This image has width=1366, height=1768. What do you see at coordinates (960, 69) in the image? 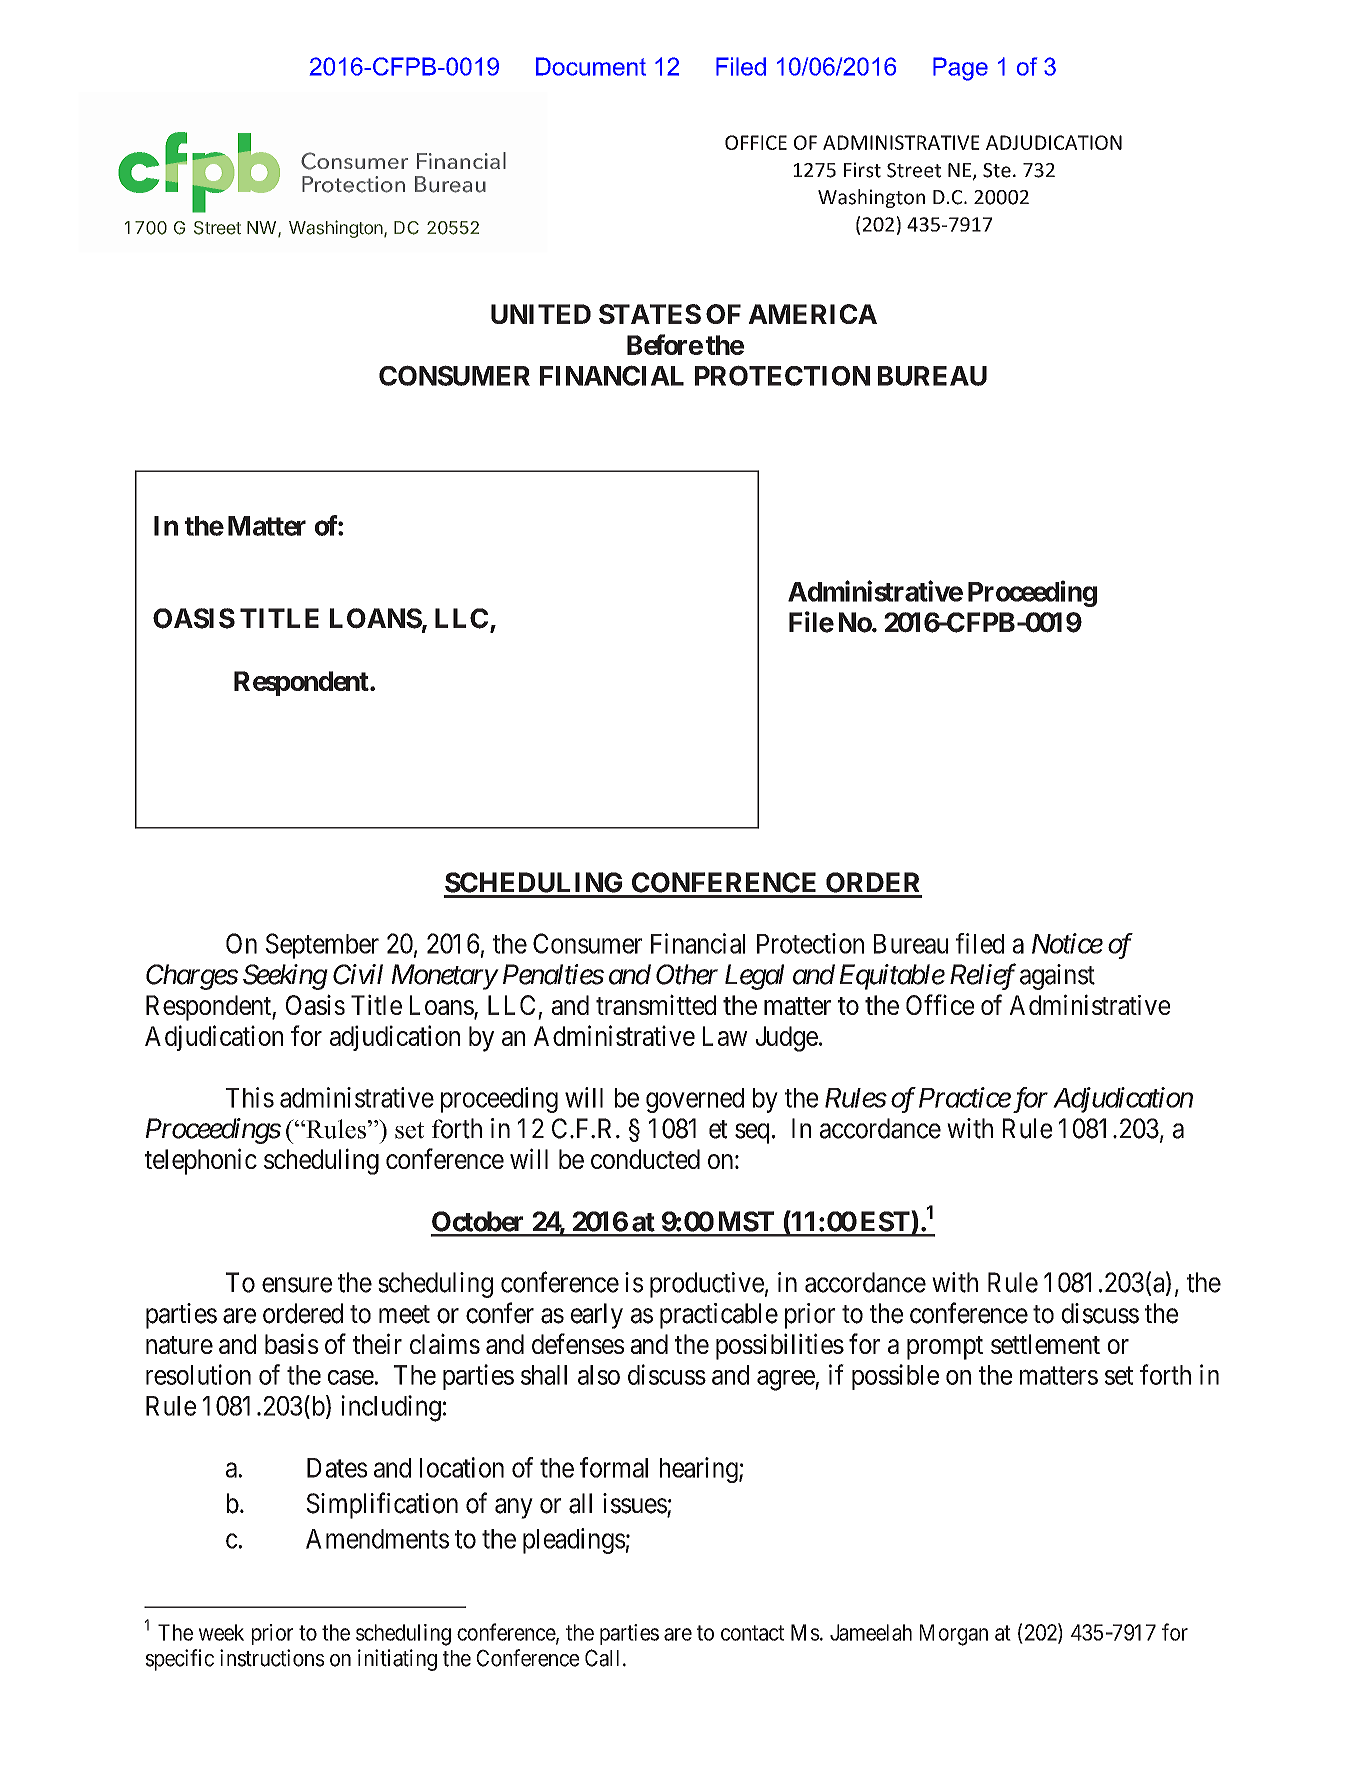
I see `Page` at bounding box center [960, 69].
